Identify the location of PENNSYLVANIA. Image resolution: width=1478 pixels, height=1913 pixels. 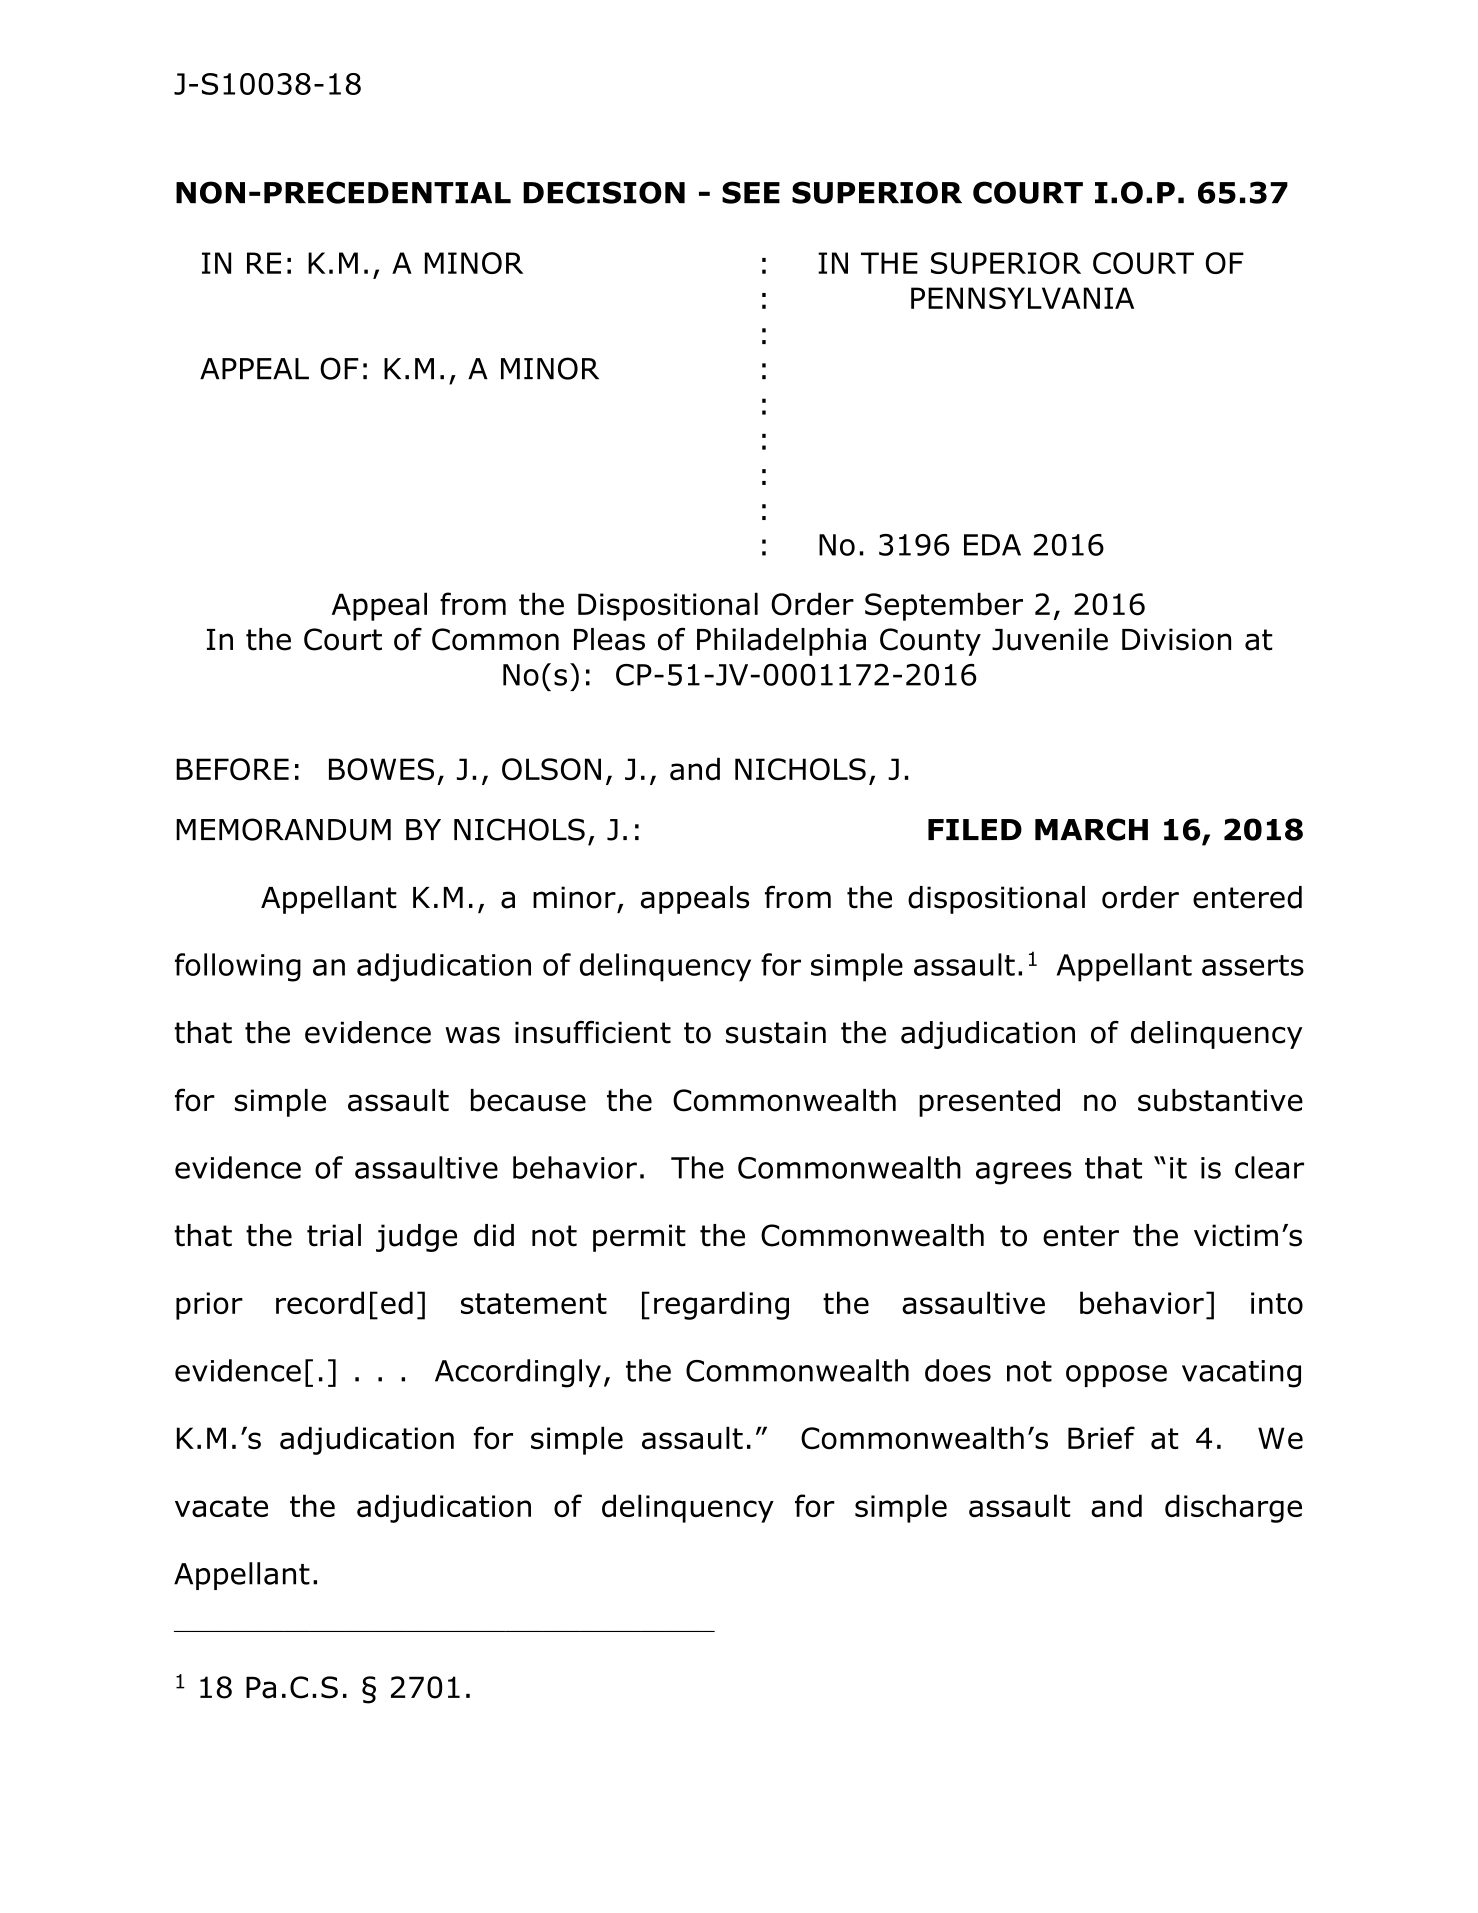
(1022, 298).
